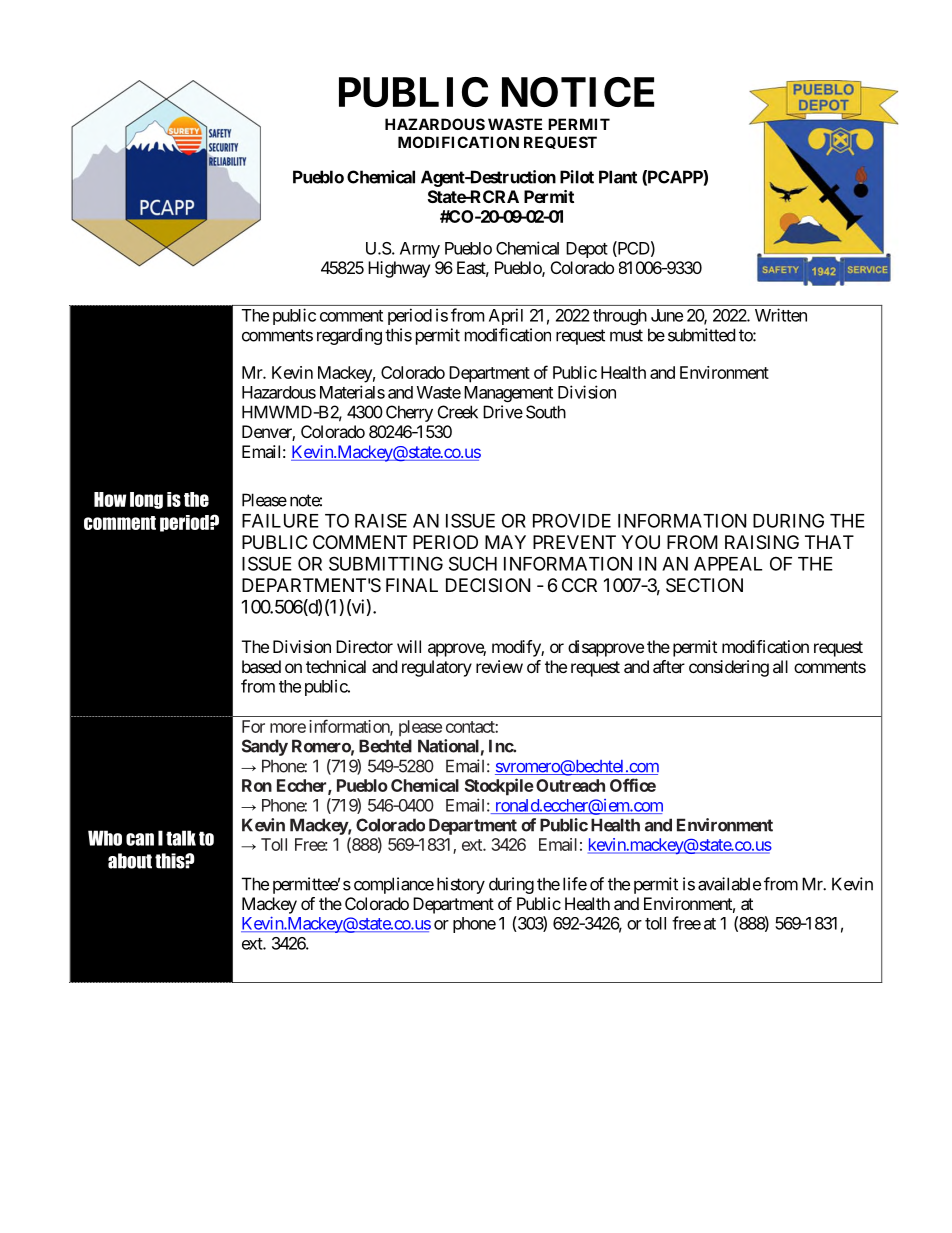 The image size is (952, 1233). I want to click on Plant, so click(618, 177).
